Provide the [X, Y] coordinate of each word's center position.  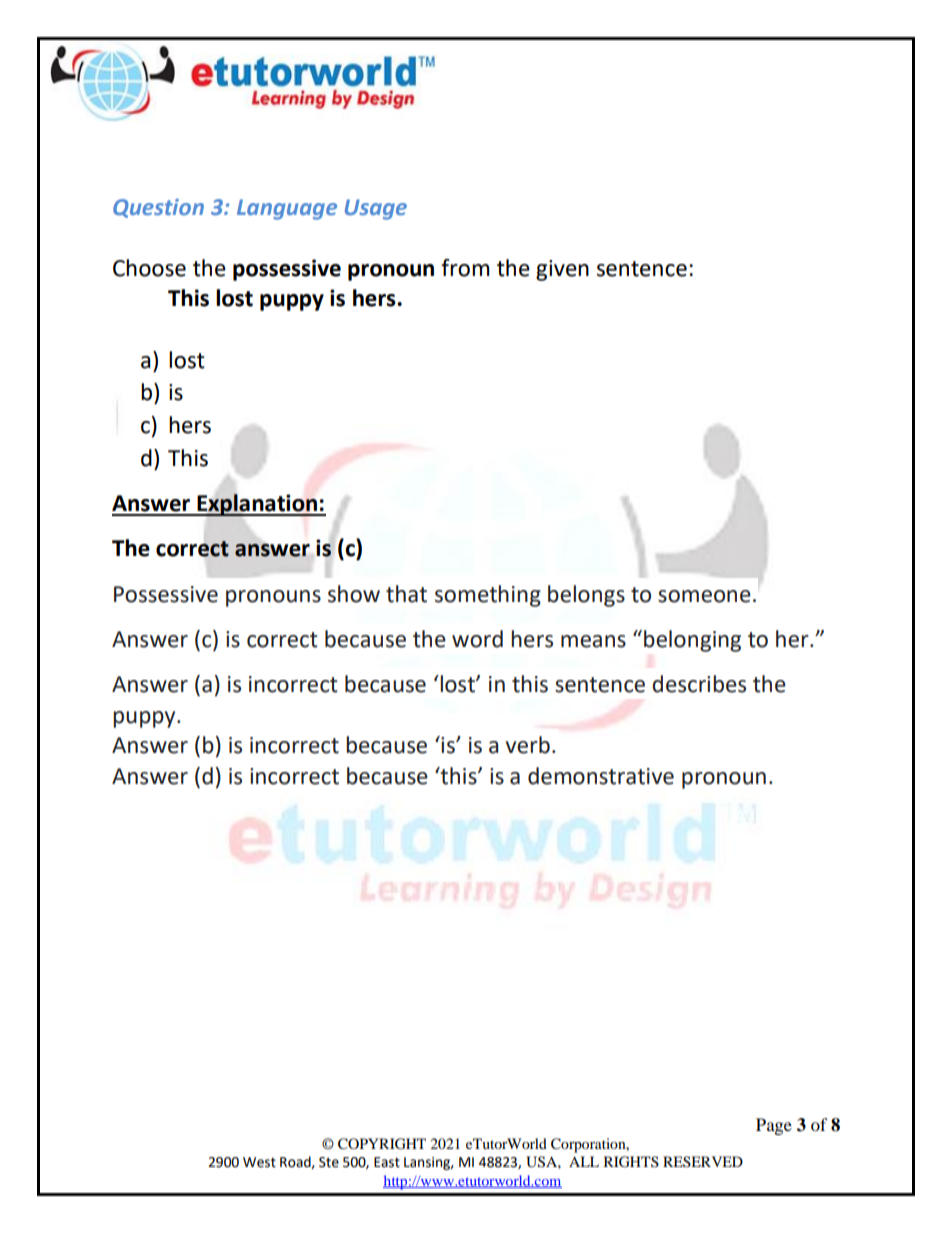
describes [699, 684]
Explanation [257, 505]
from [465, 268]
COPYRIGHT [382, 1144]
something [488, 596]
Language [287, 209]
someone [704, 596]
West [259, 1162]
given [562, 270]
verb [528, 745]
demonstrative [601, 776]
